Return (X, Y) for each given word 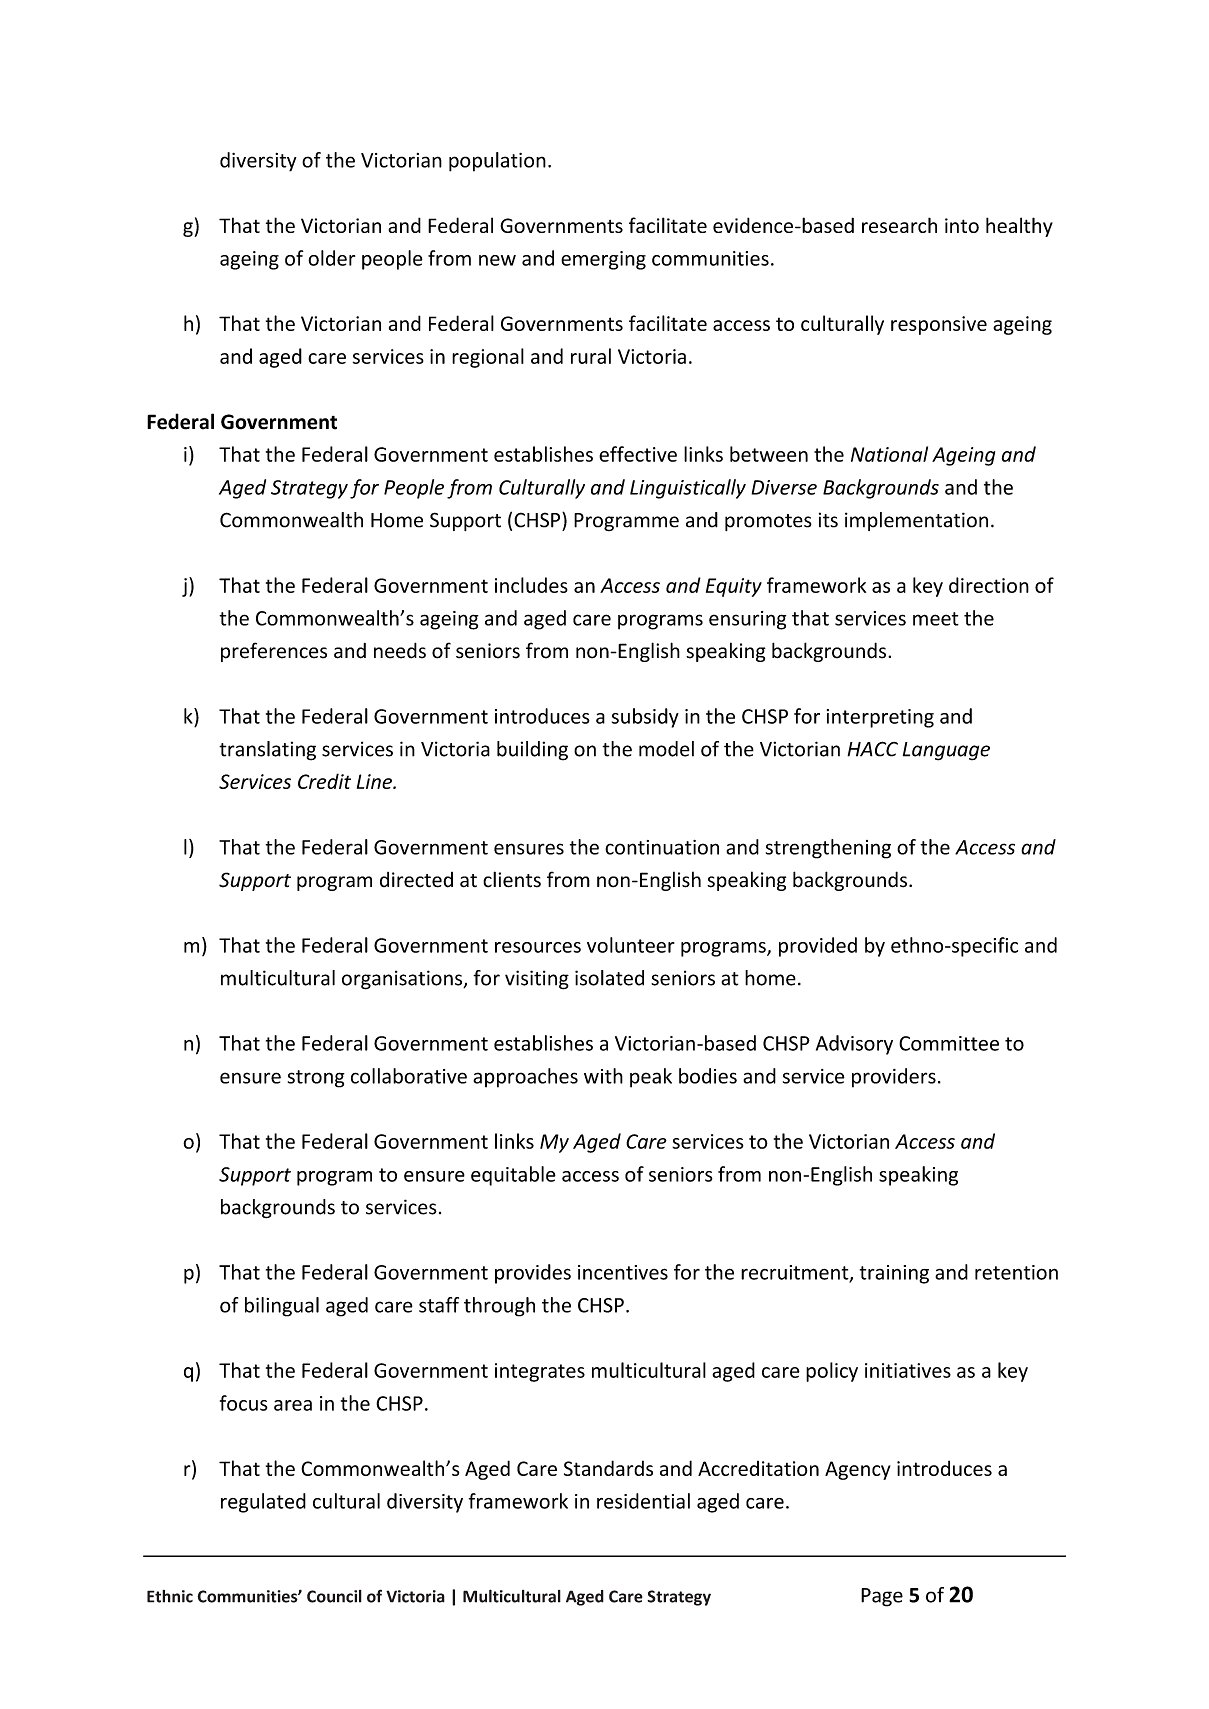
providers (894, 1078)
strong (316, 1079)
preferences (274, 652)
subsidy (645, 718)
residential (643, 1501)
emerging (603, 260)
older (331, 258)
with (603, 1076)
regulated (263, 1503)
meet (936, 619)
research (899, 225)
